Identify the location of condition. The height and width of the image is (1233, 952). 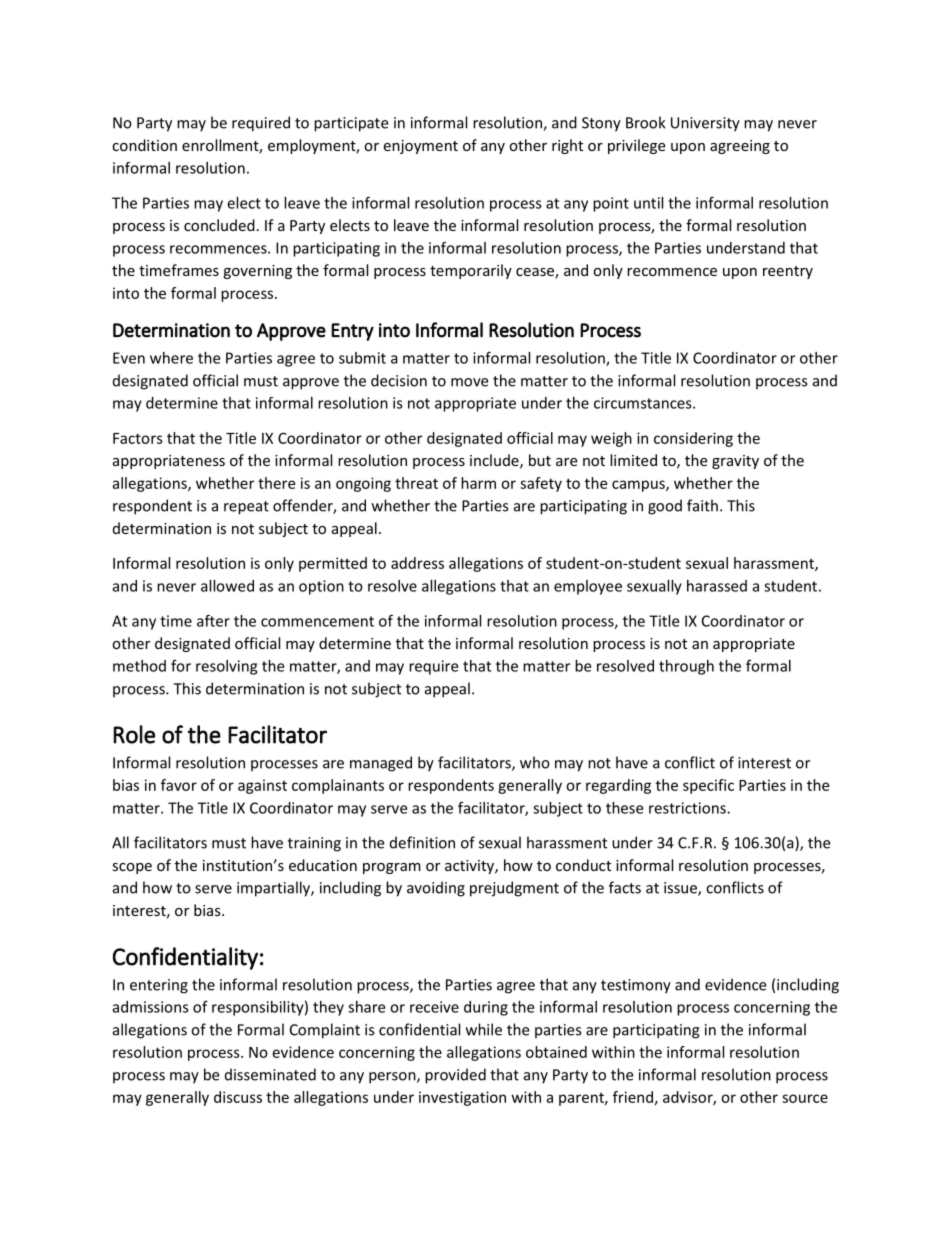
(144, 145).
